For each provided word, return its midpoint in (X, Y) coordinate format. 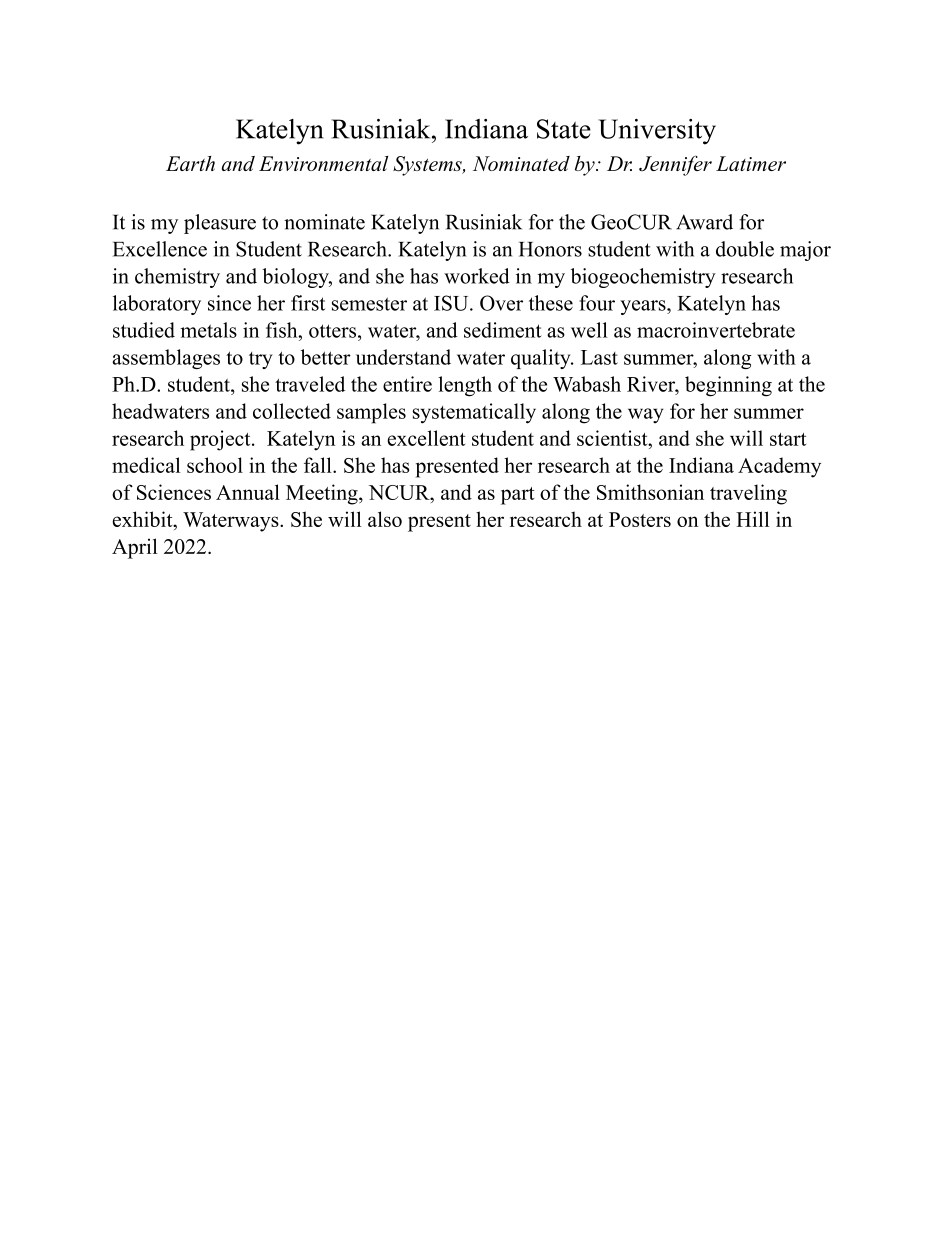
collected (292, 411)
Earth (190, 163)
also (385, 519)
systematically (474, 413)
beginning (728, 386)
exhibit (144, 519)
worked (477, 276)
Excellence (160, 249)
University (657, 132)
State (564, 129)
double (745, 249)
